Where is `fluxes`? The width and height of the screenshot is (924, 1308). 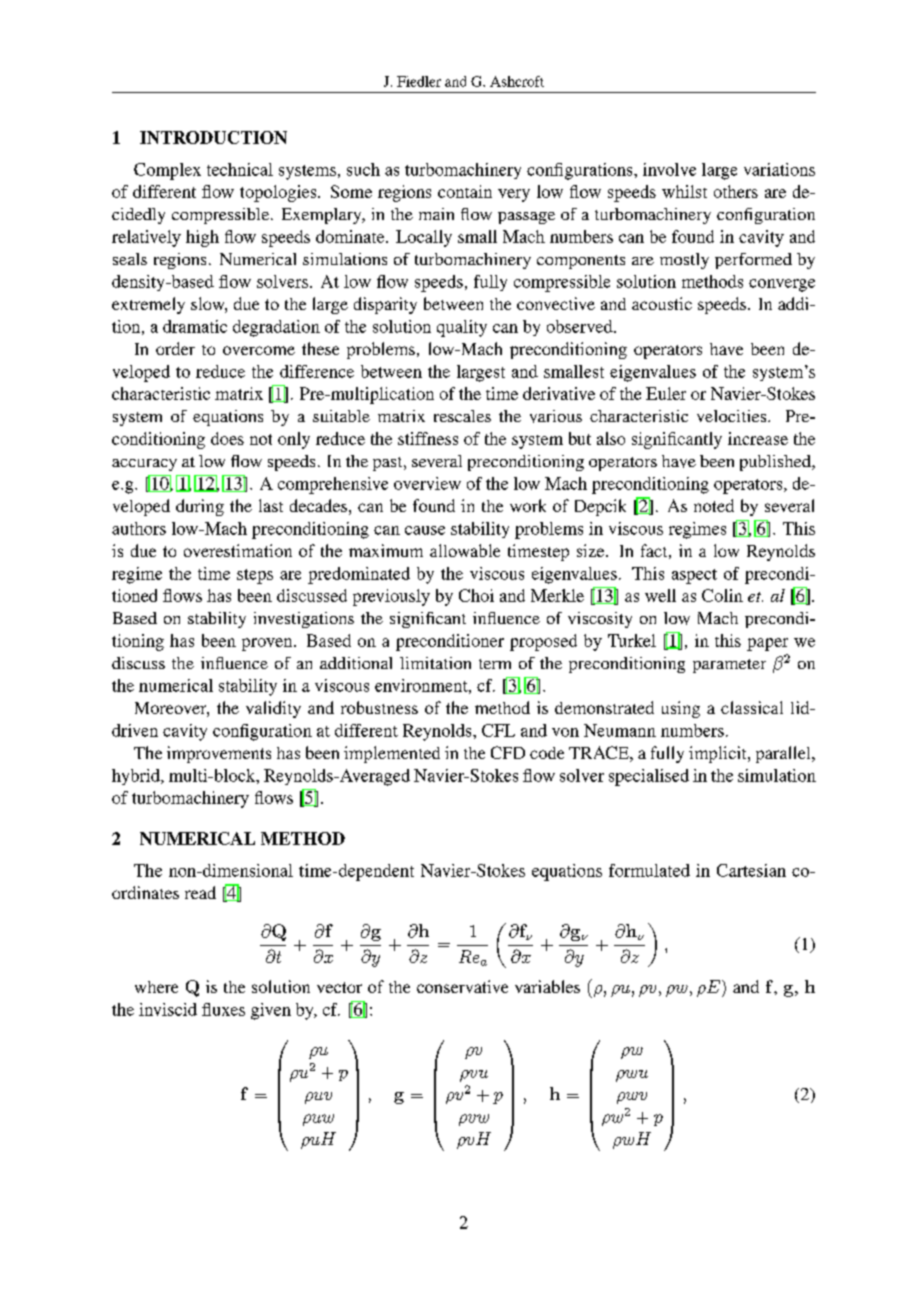
fluxes is located at coordinates (223, 1009).
